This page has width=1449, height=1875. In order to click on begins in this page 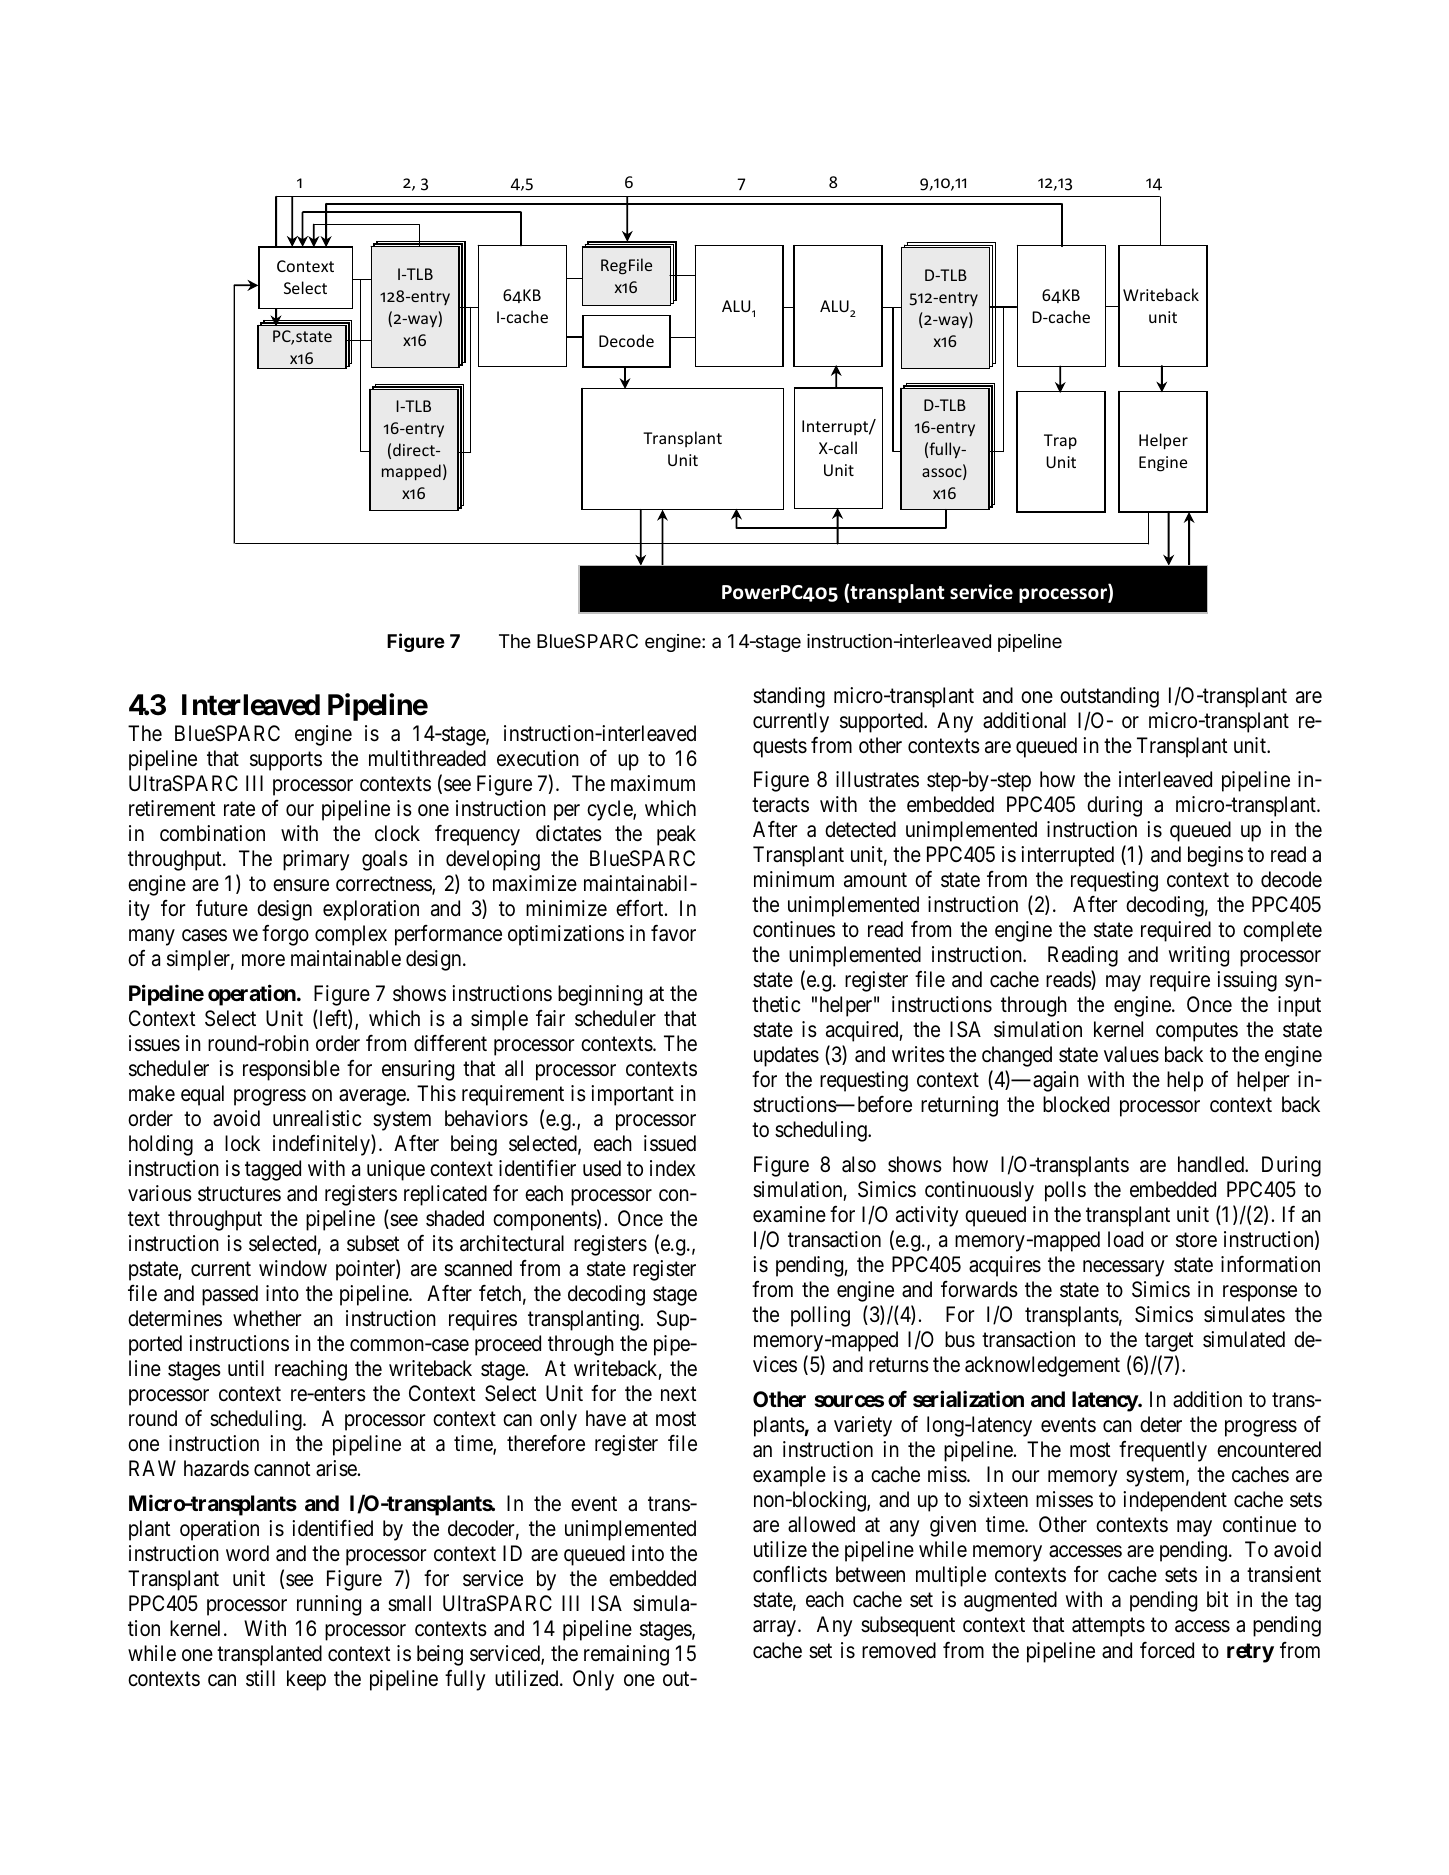, I will do `click(1215, 856)`.
